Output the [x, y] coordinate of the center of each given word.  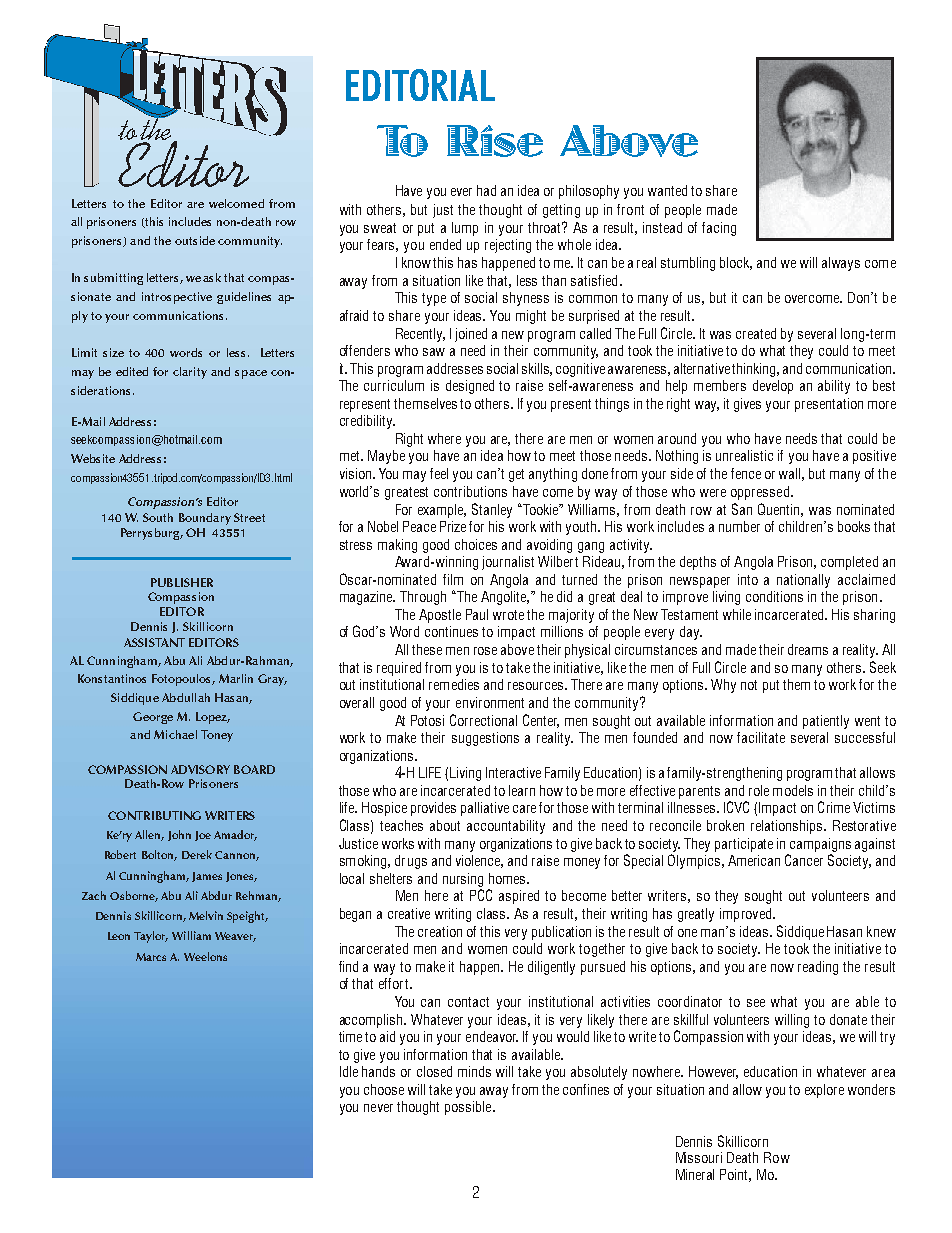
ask [212, 277]
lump [465, 229]
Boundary [205, 519]
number [739, 526]
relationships [788, 827]
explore [824, 1091]
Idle [349, 1071]
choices [476, 544]
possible [469, 1108]
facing [719, 229]
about [445, 825]
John [179, 835]
